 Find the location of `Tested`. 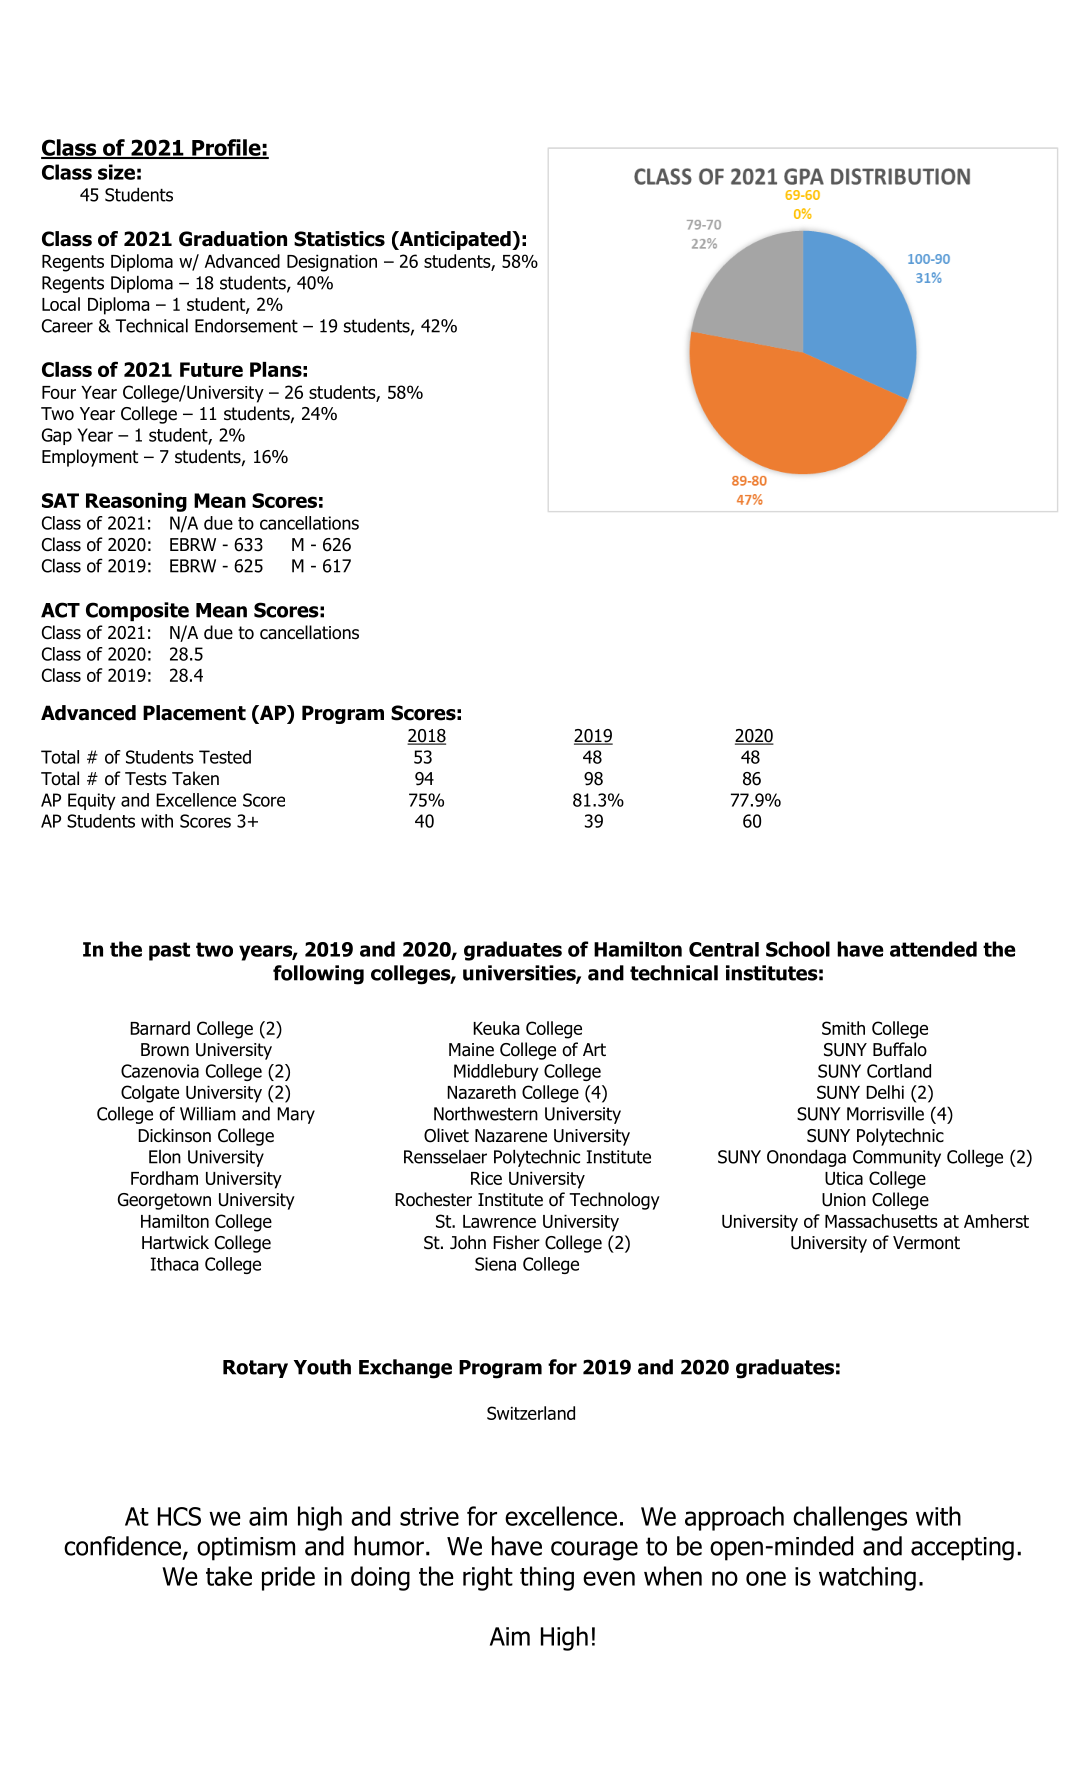

Tested is located at coordinates (225, 757).
